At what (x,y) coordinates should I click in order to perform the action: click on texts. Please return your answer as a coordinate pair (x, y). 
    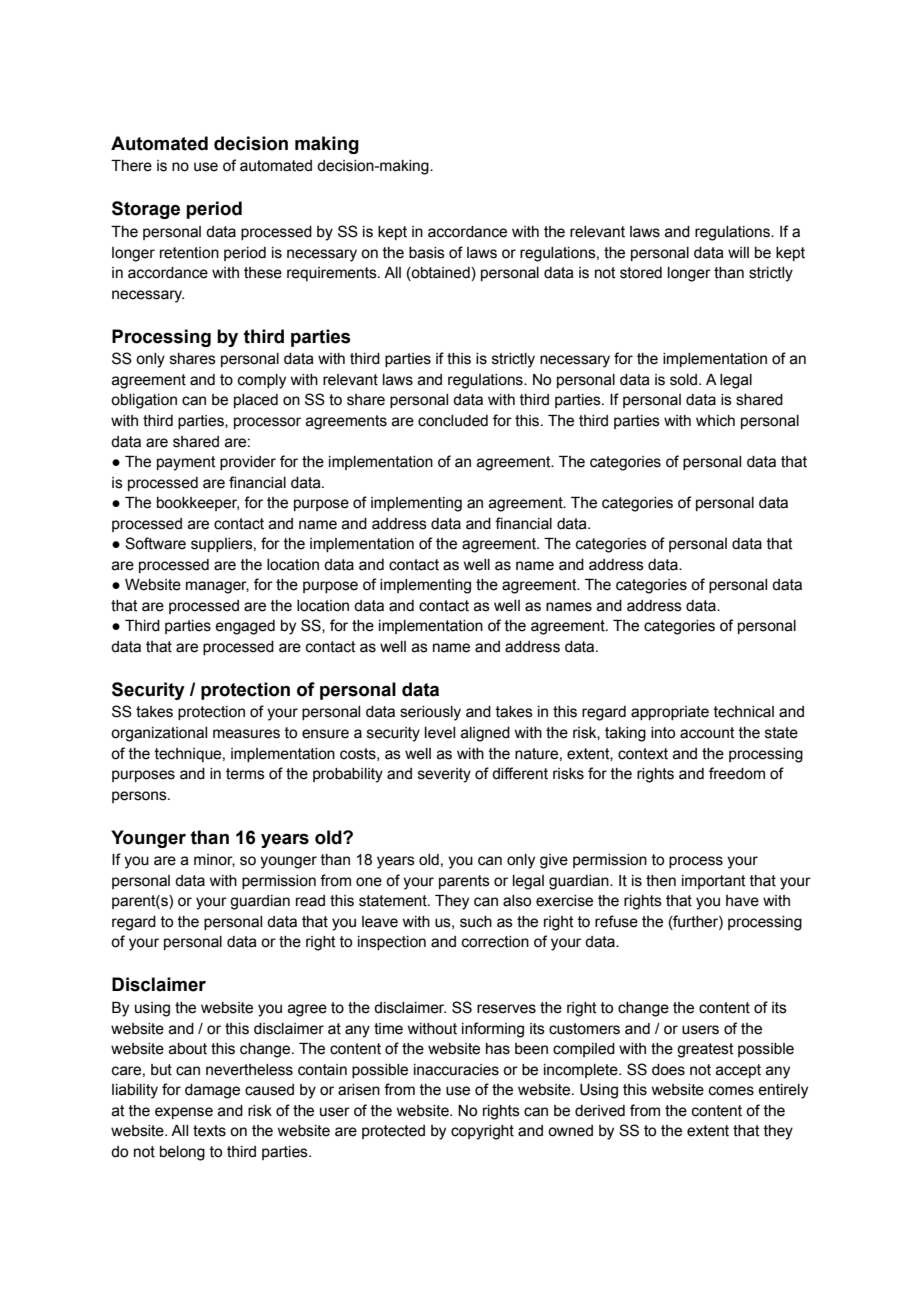
    Looking at the image, I should click on (209, 1131).
